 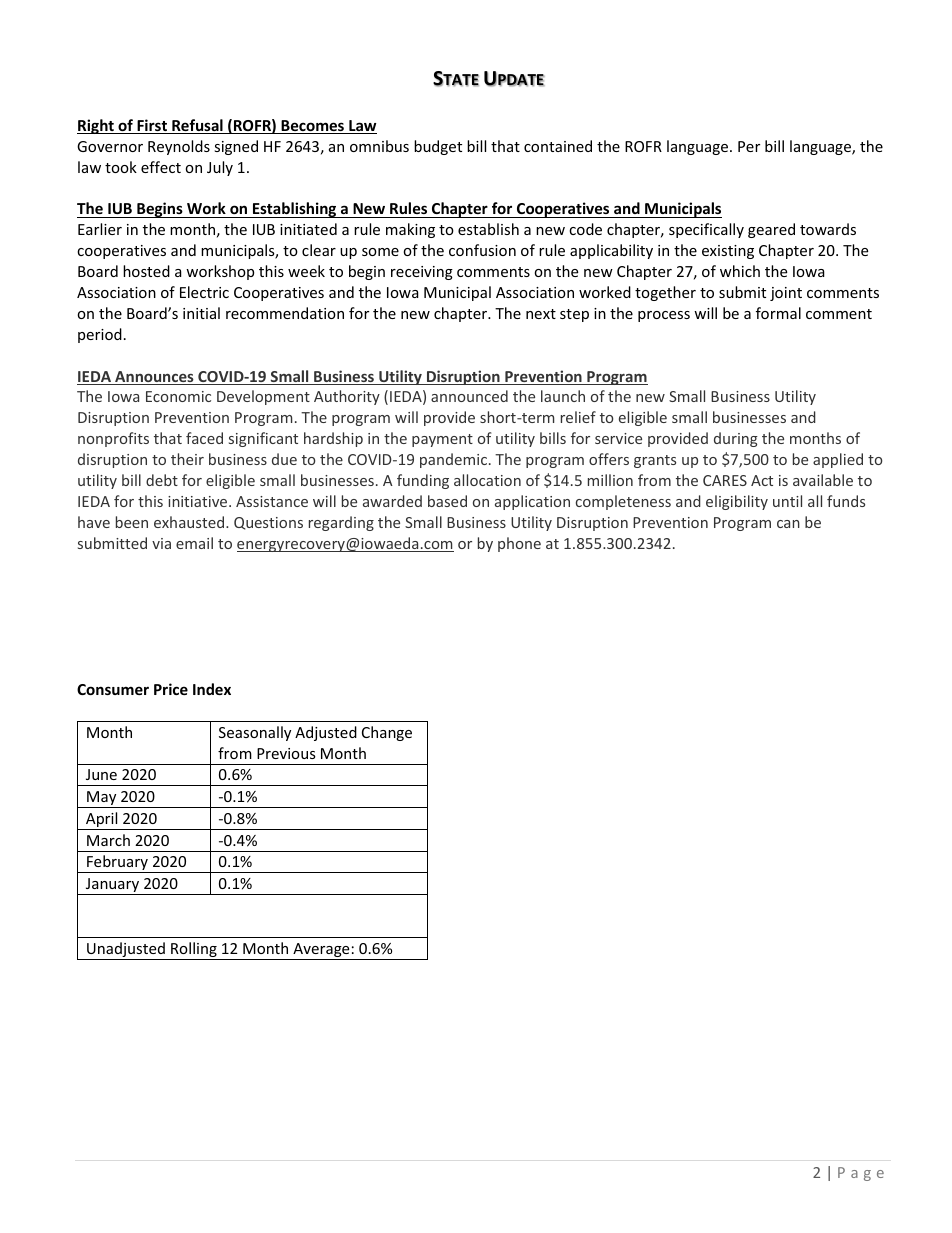 I want to click on initial, so click(x=201, y=313).
